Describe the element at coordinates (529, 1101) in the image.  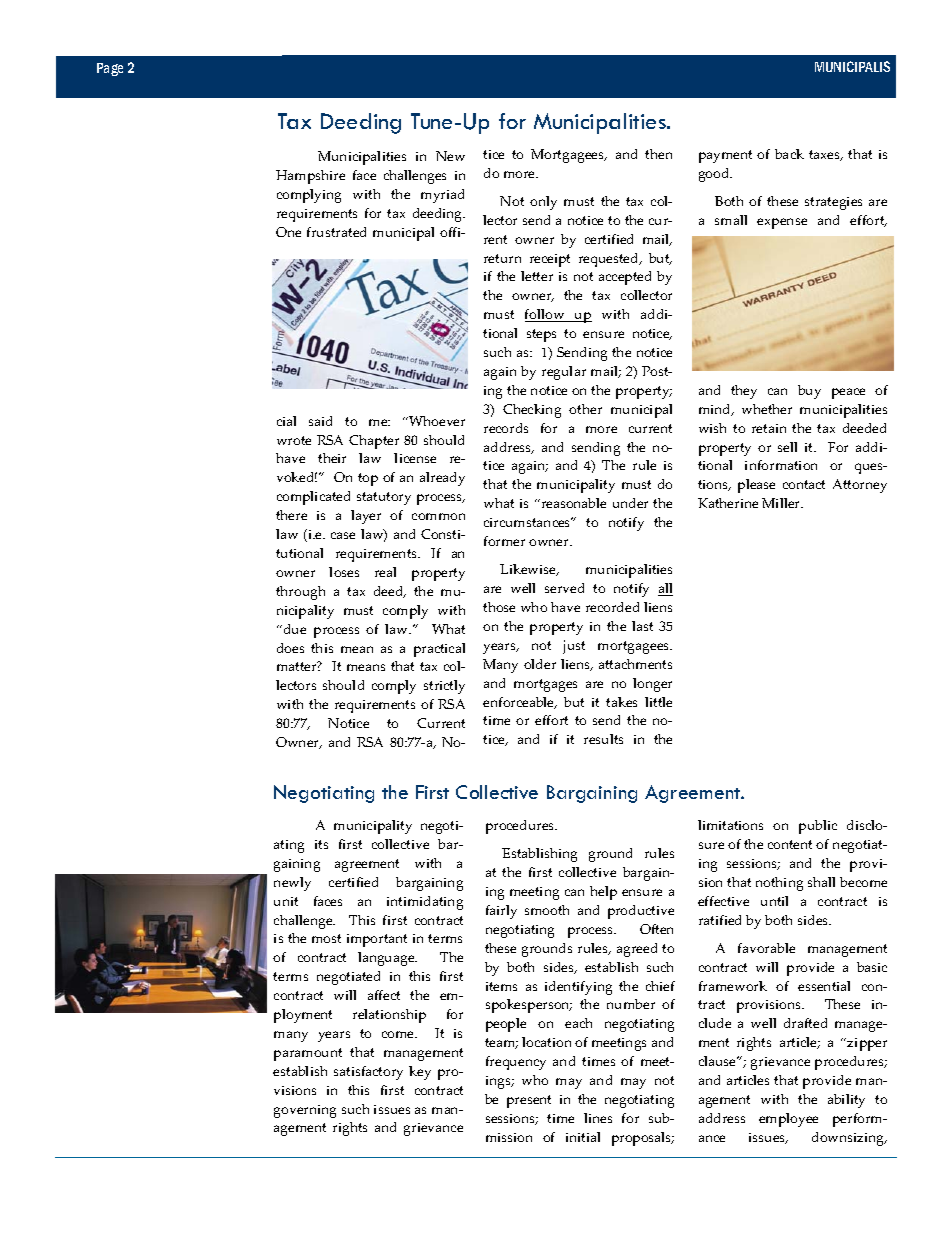
I see `present` at that location.
